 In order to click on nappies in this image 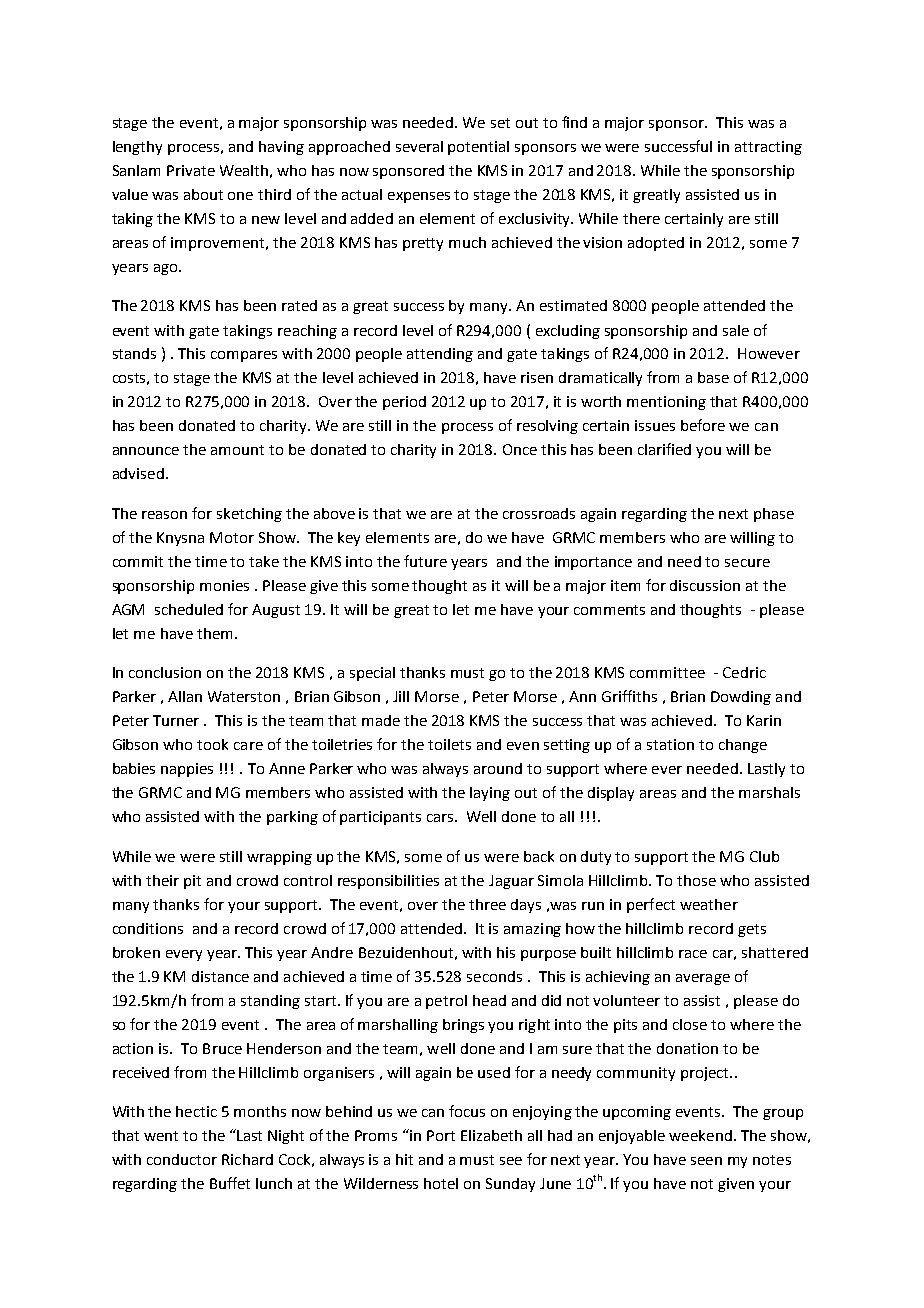, I will do `click(187, 770)`.
